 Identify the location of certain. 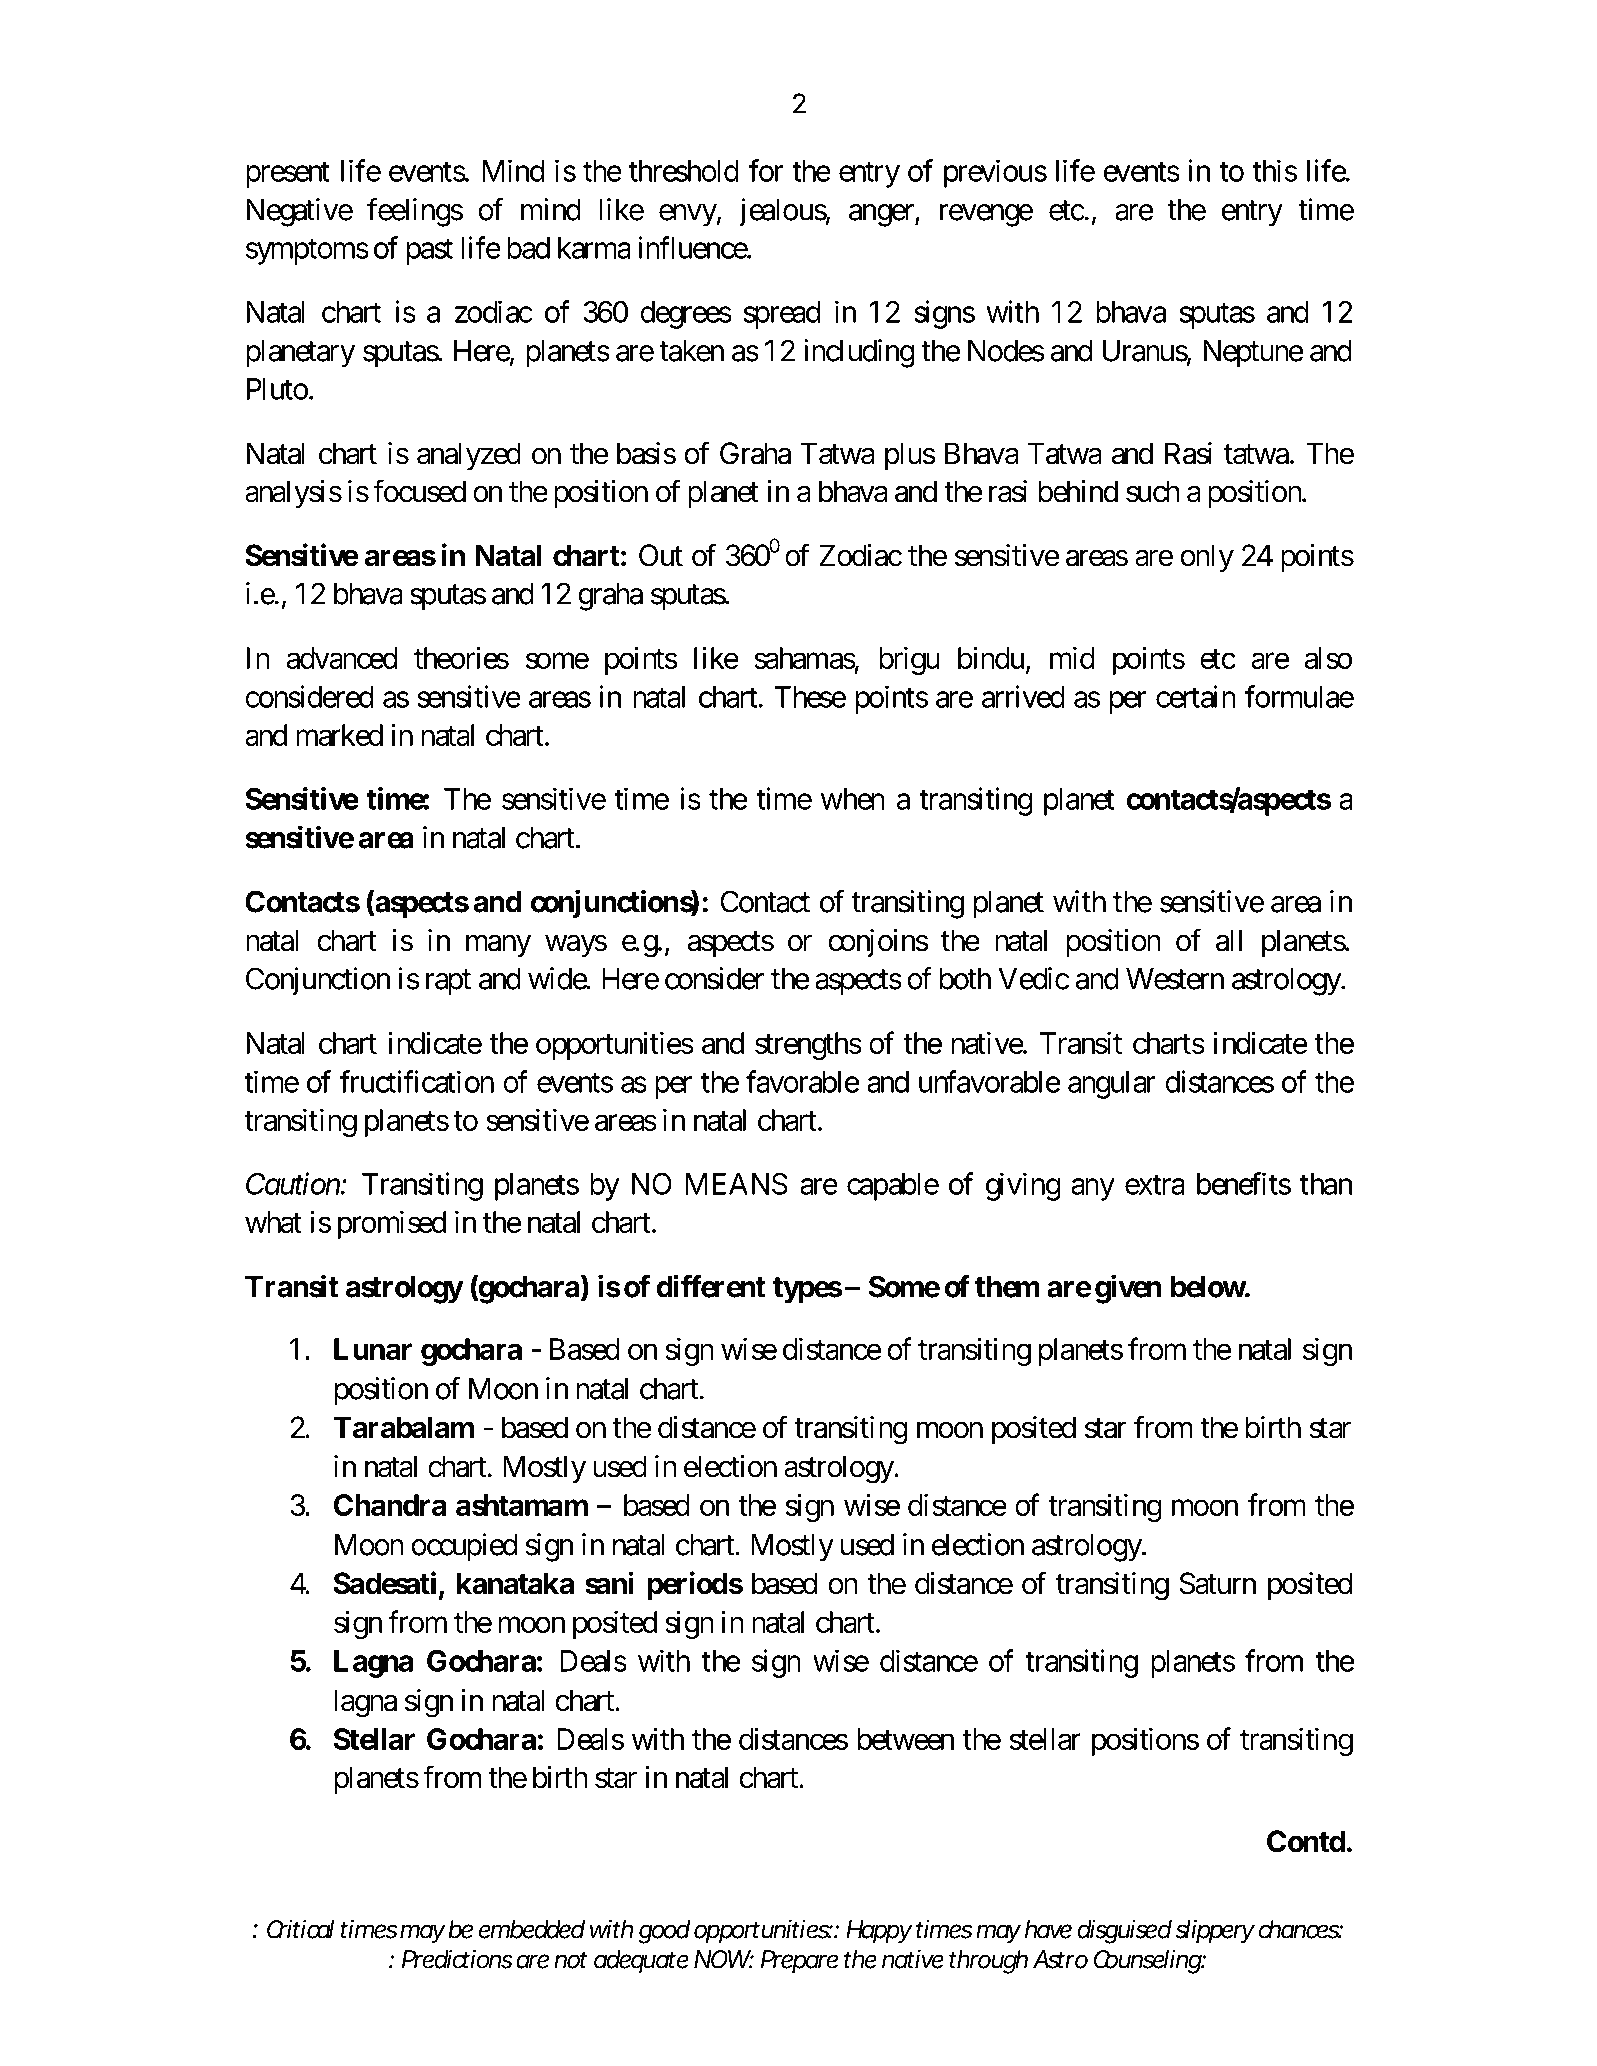
(1196, 696).
